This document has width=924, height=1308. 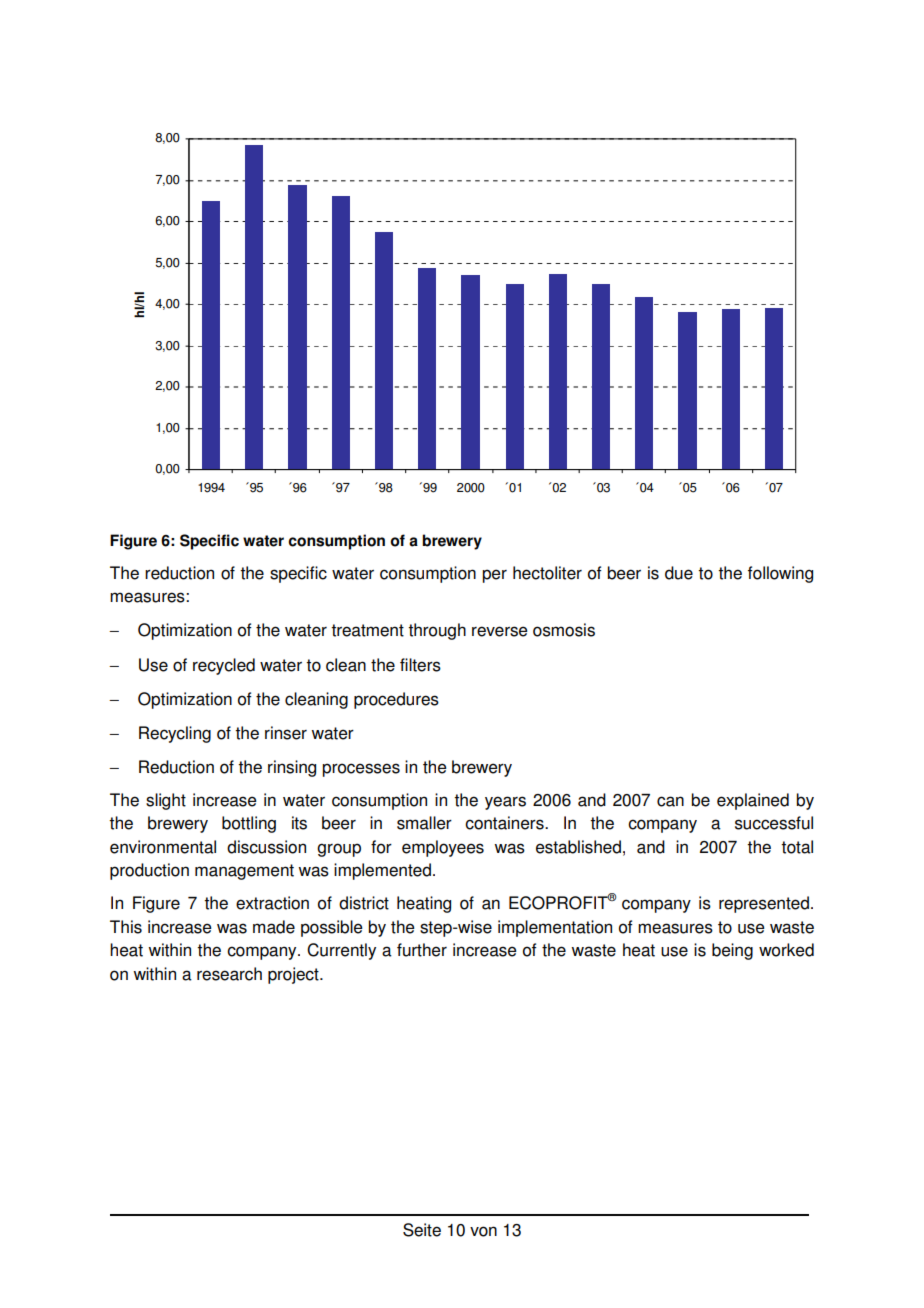 What do you see at coordinates (494, 576) in the document?
I see `per` at bounding box center [494, 576].
